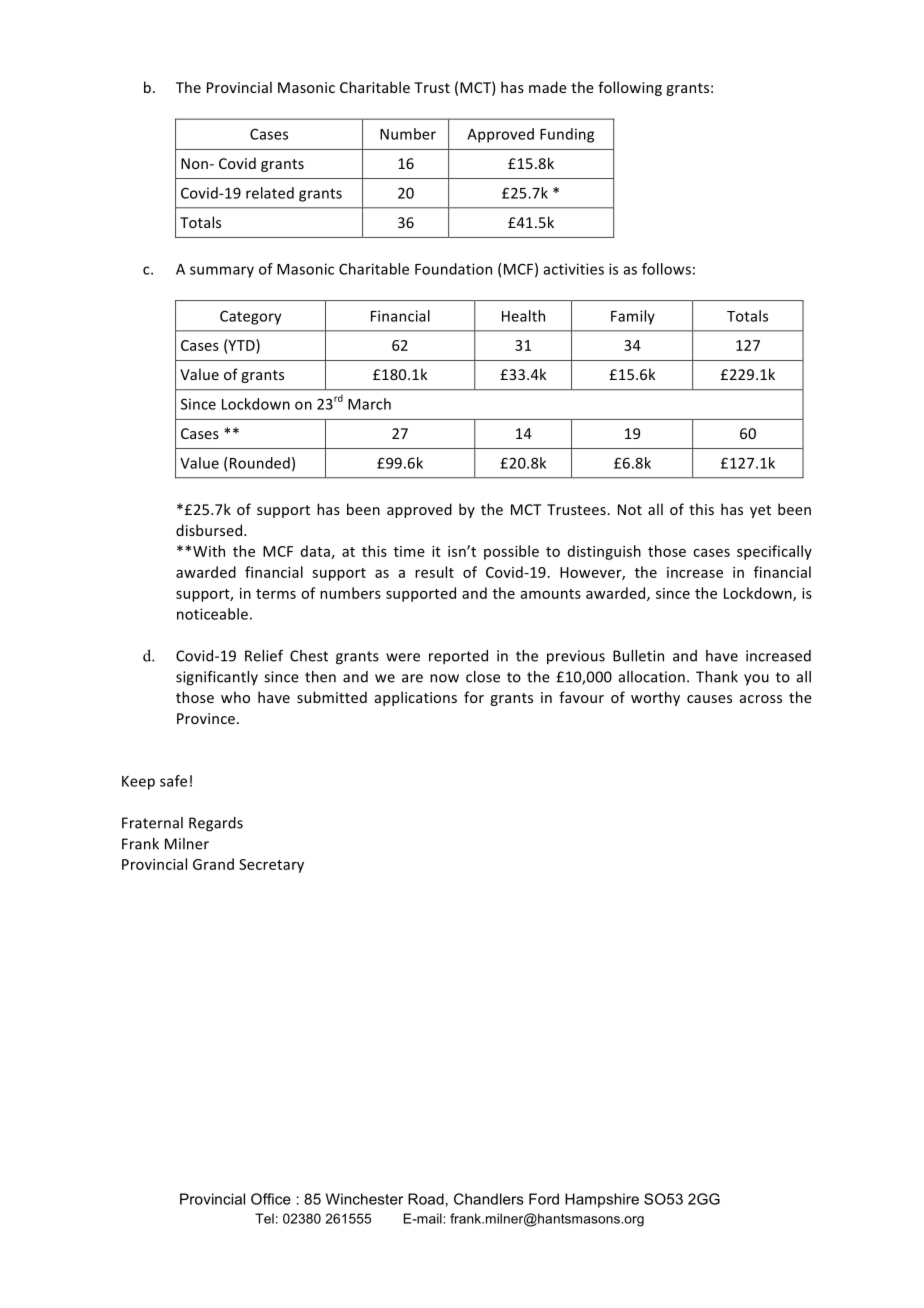  I want to click on following, so click(630, 88).
